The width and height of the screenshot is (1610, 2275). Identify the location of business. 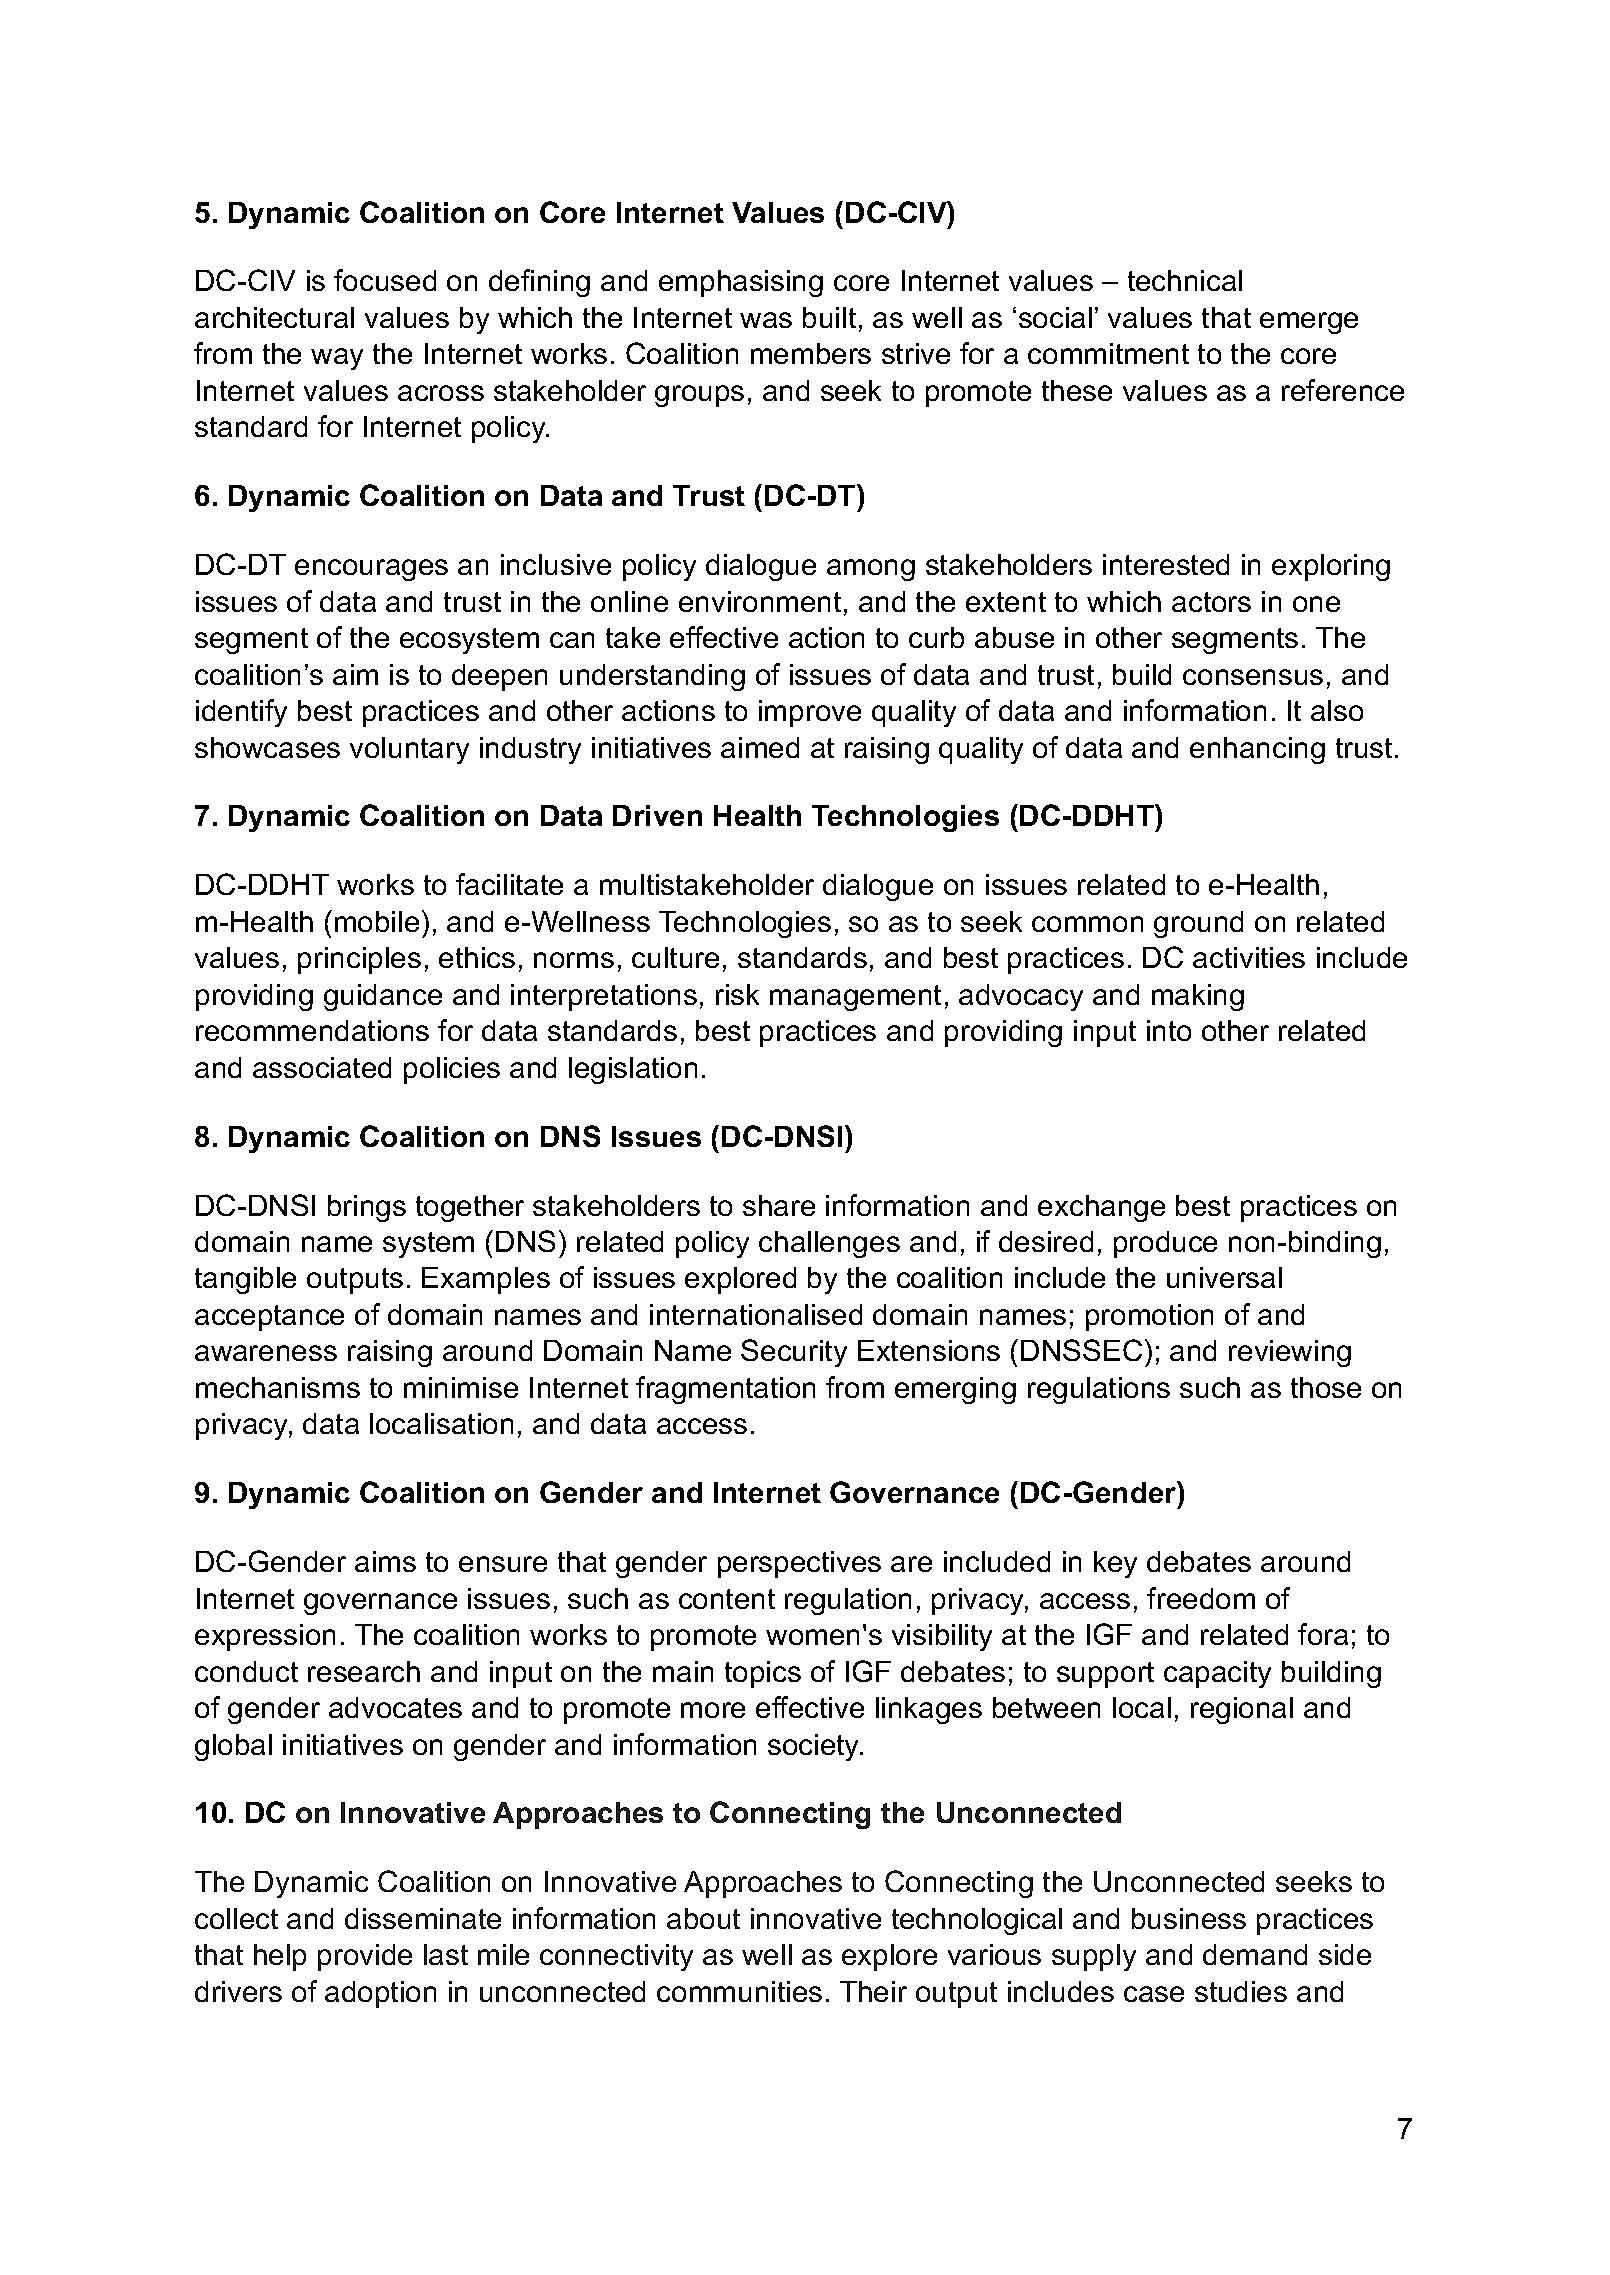
(1189, 1918).
